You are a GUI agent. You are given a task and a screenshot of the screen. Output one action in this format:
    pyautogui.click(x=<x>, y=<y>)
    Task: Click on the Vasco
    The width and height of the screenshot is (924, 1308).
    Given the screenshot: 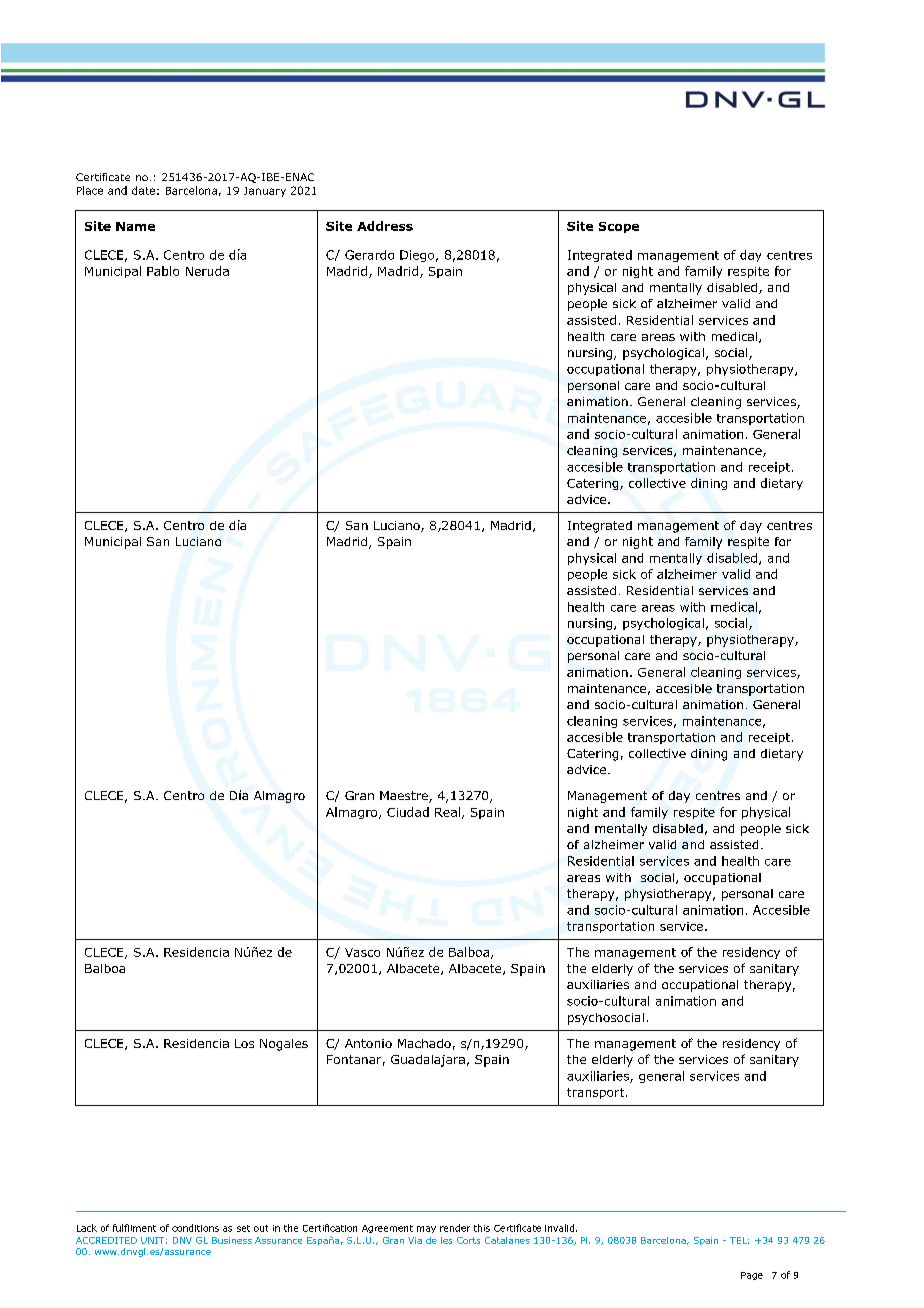 What is the action you would take?
    pyautogui.click(x=362, y=952)
